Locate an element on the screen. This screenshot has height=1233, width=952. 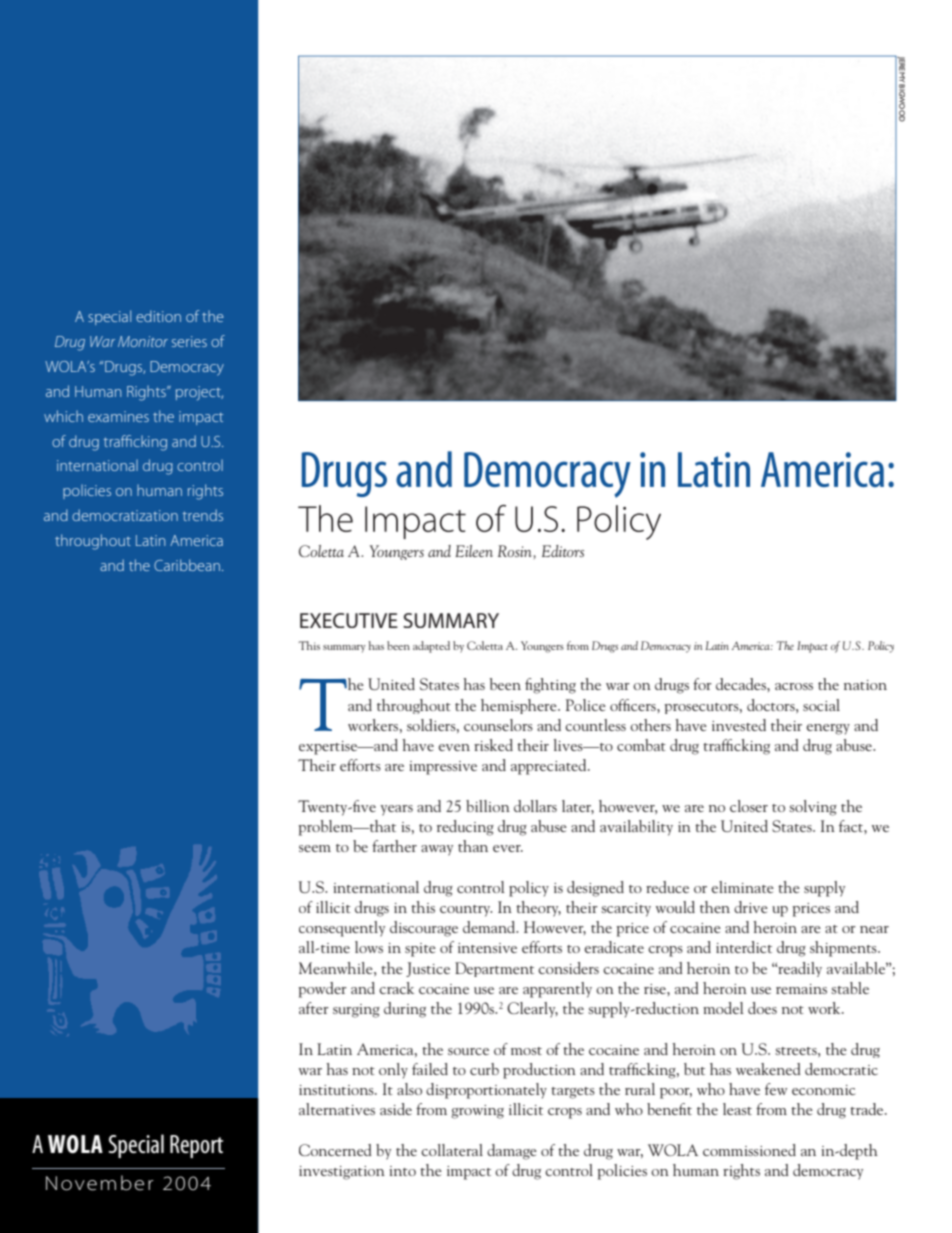
invested is located at coordinates (739, 725).
